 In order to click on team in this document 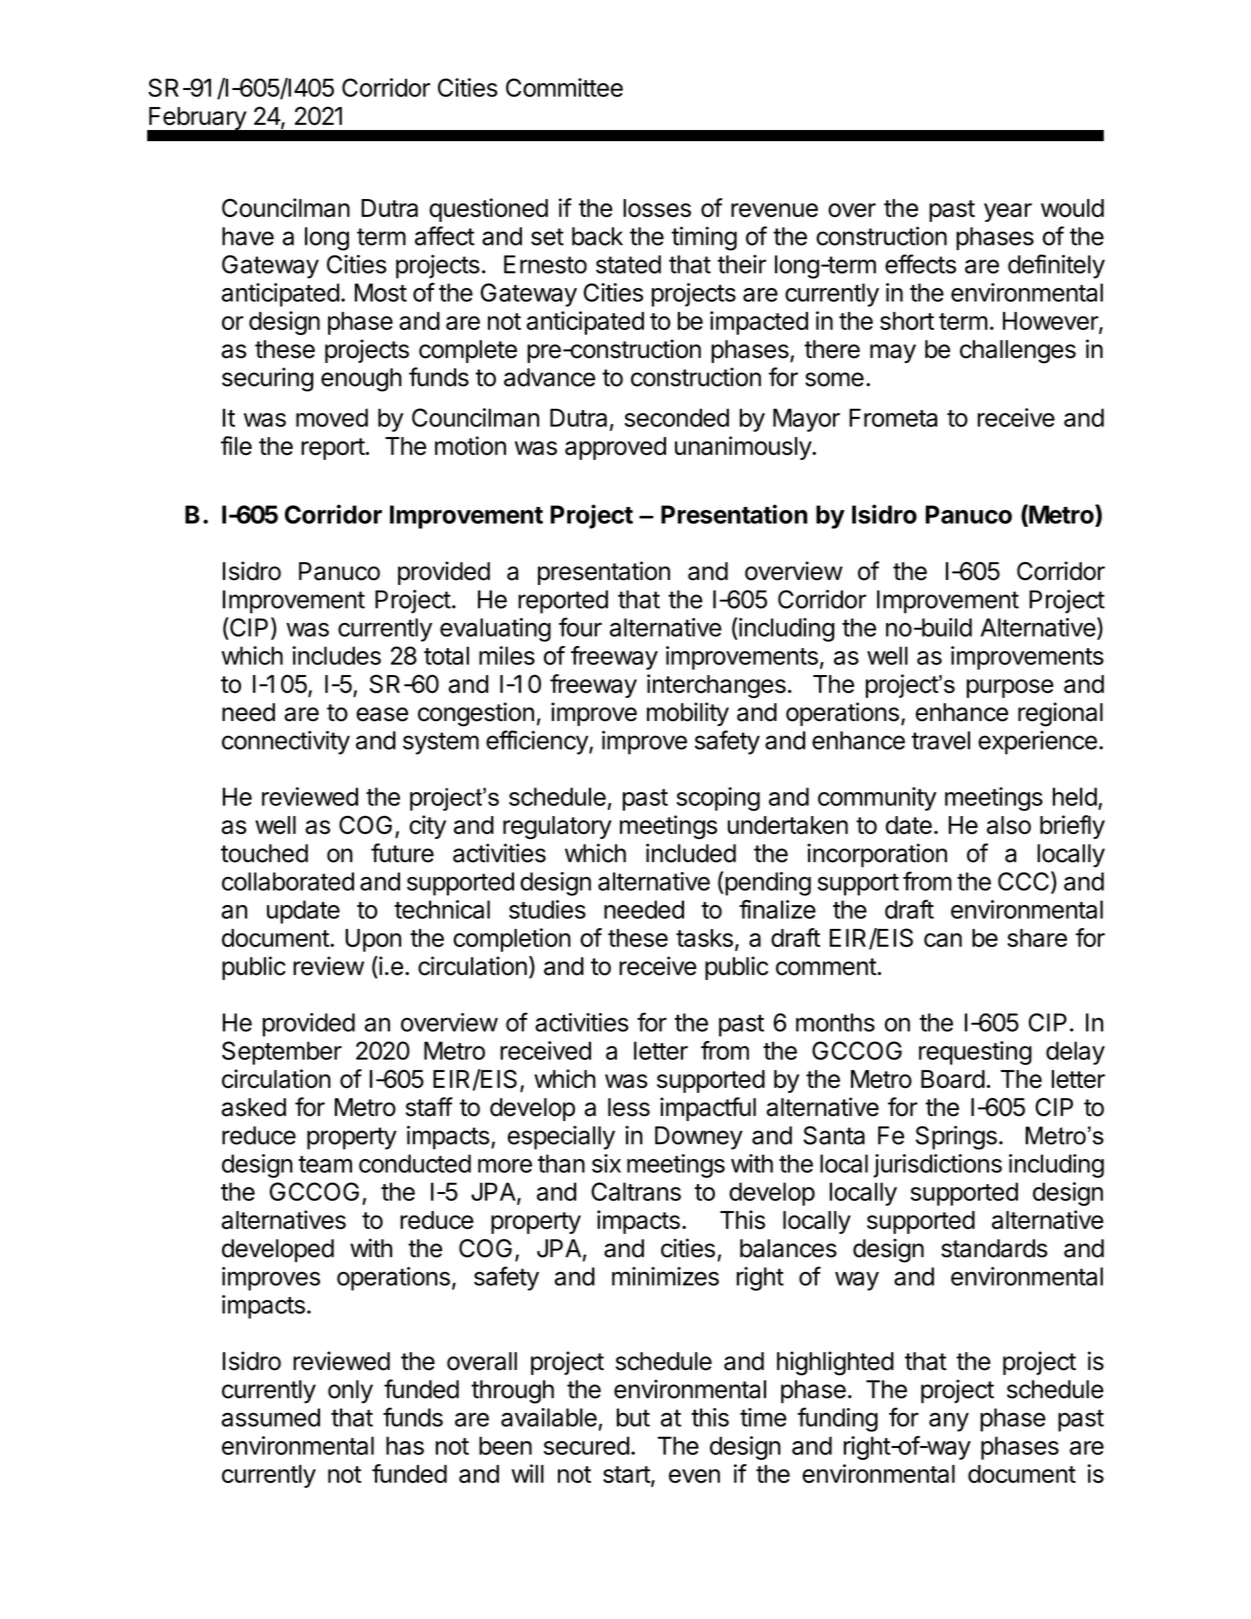, I will do `click(325, 1164)`.
